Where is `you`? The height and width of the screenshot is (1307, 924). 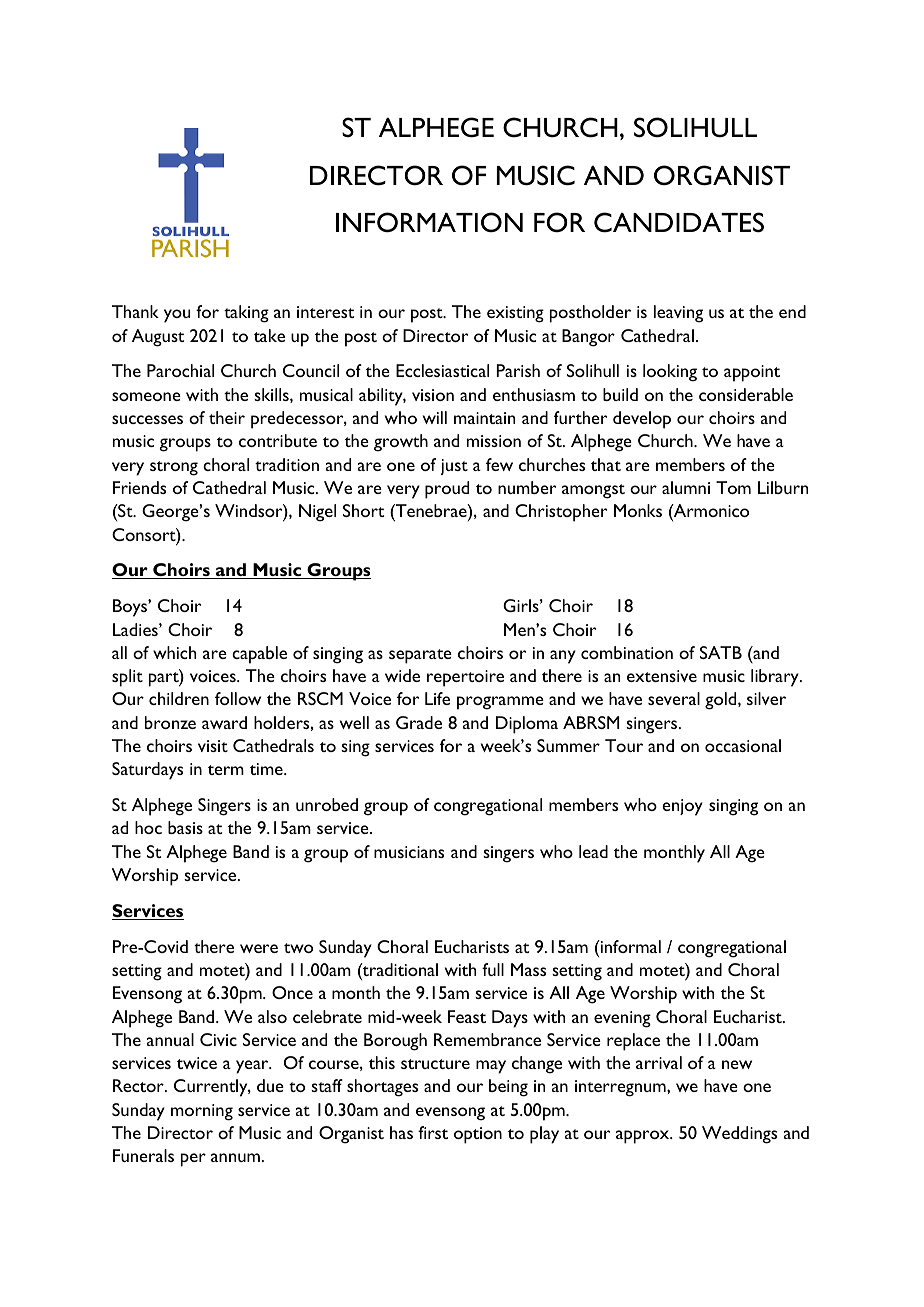 you is located at coordinates (177, 316).
